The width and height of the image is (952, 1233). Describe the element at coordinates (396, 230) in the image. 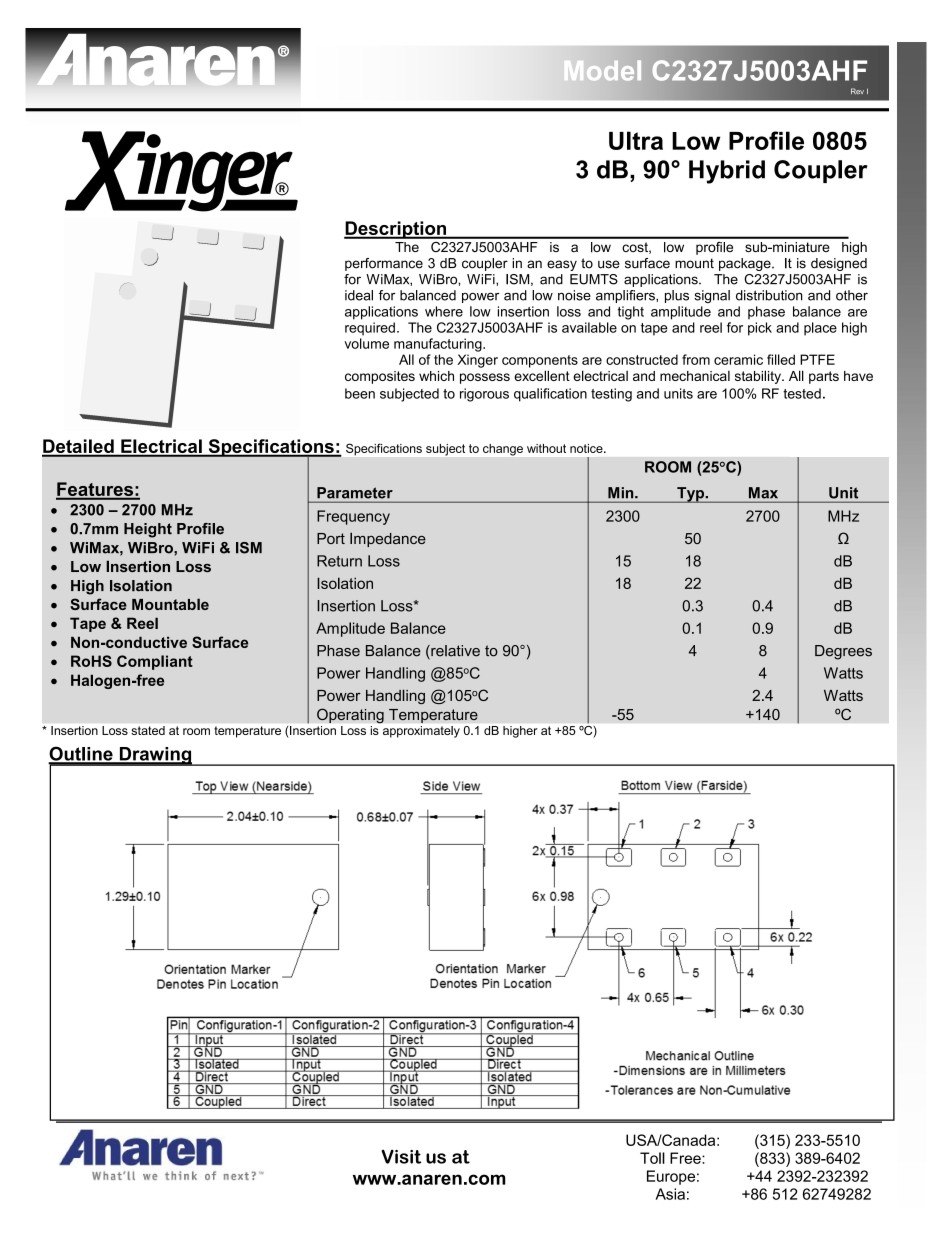

I see `Description` at that location.
